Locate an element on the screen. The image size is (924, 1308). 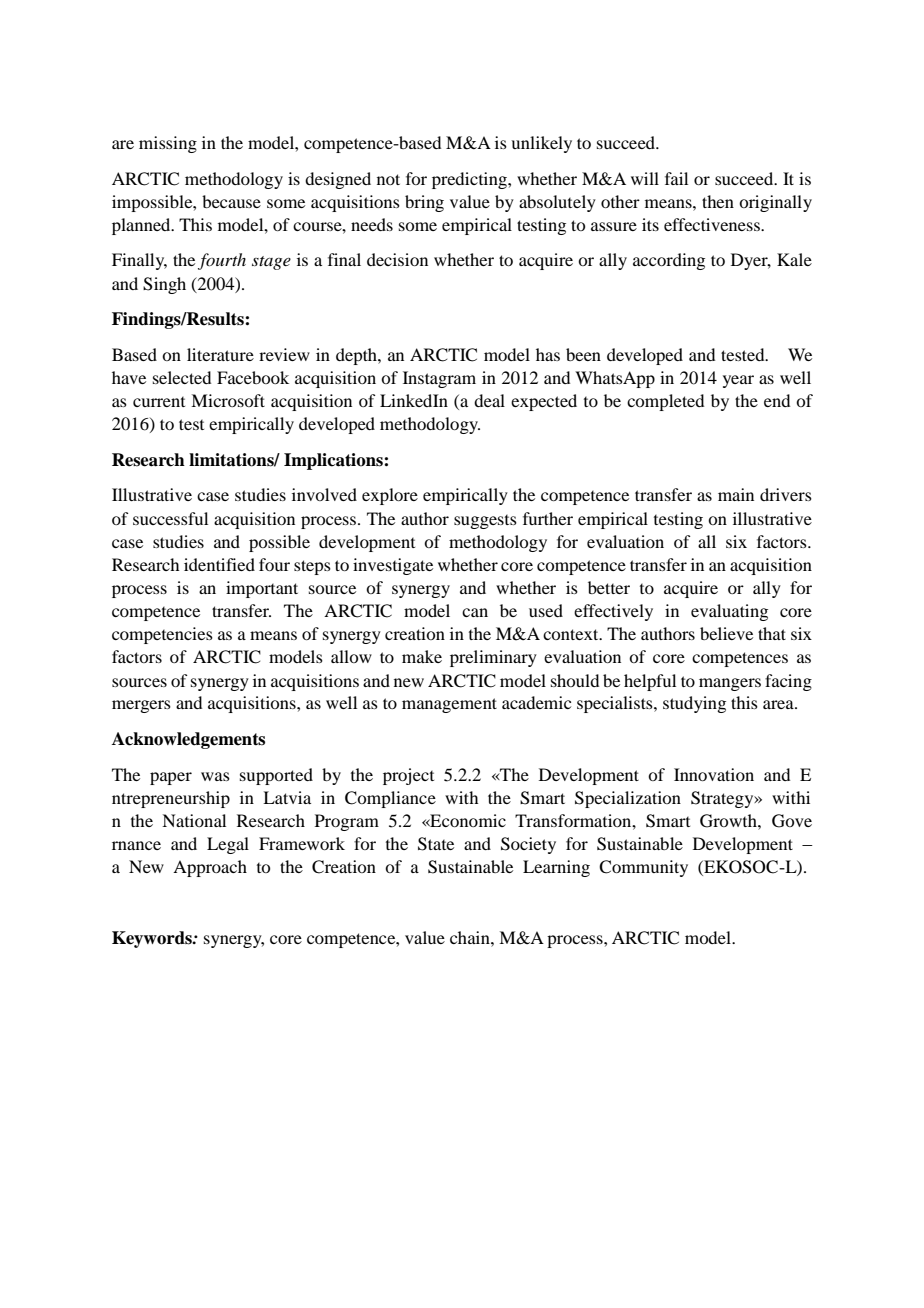
Keywords is located at coordinates (153, 939).
